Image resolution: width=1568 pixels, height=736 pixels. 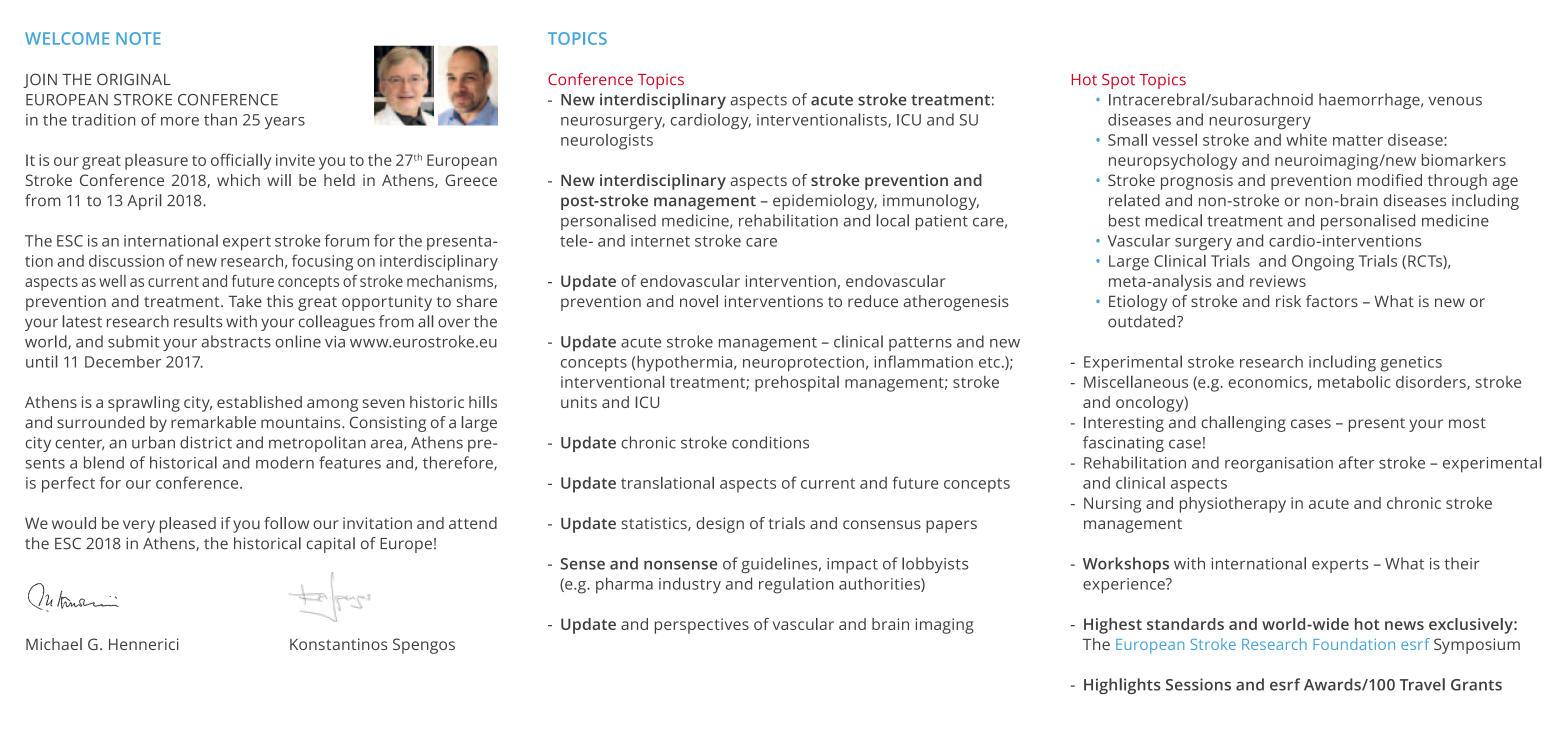 What do you see at coordinates (686, 363) in the document?
I see `hypothermia` at bounding box center [686, 363].
